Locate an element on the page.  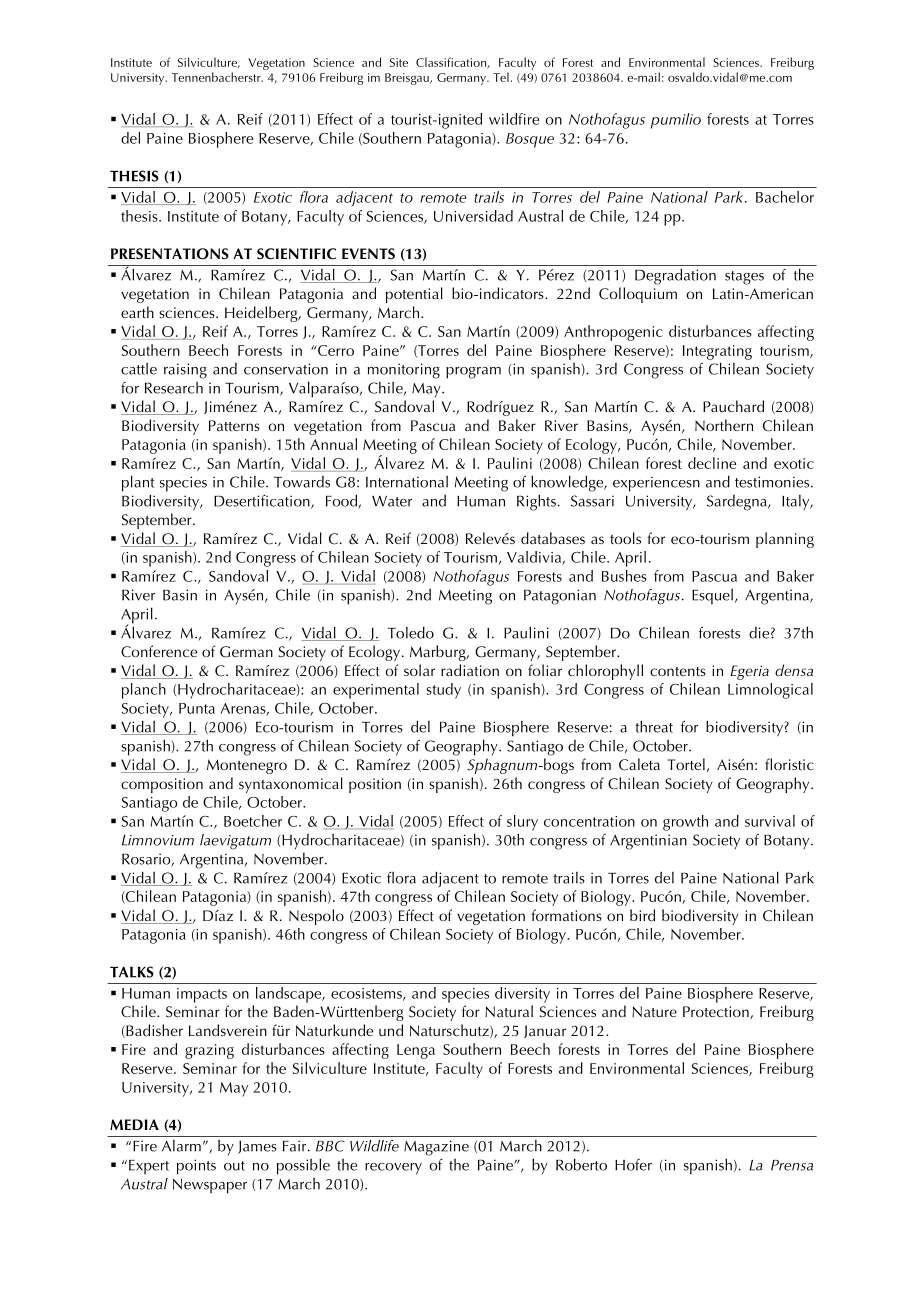
formations is located at coordinates (566, 915).
